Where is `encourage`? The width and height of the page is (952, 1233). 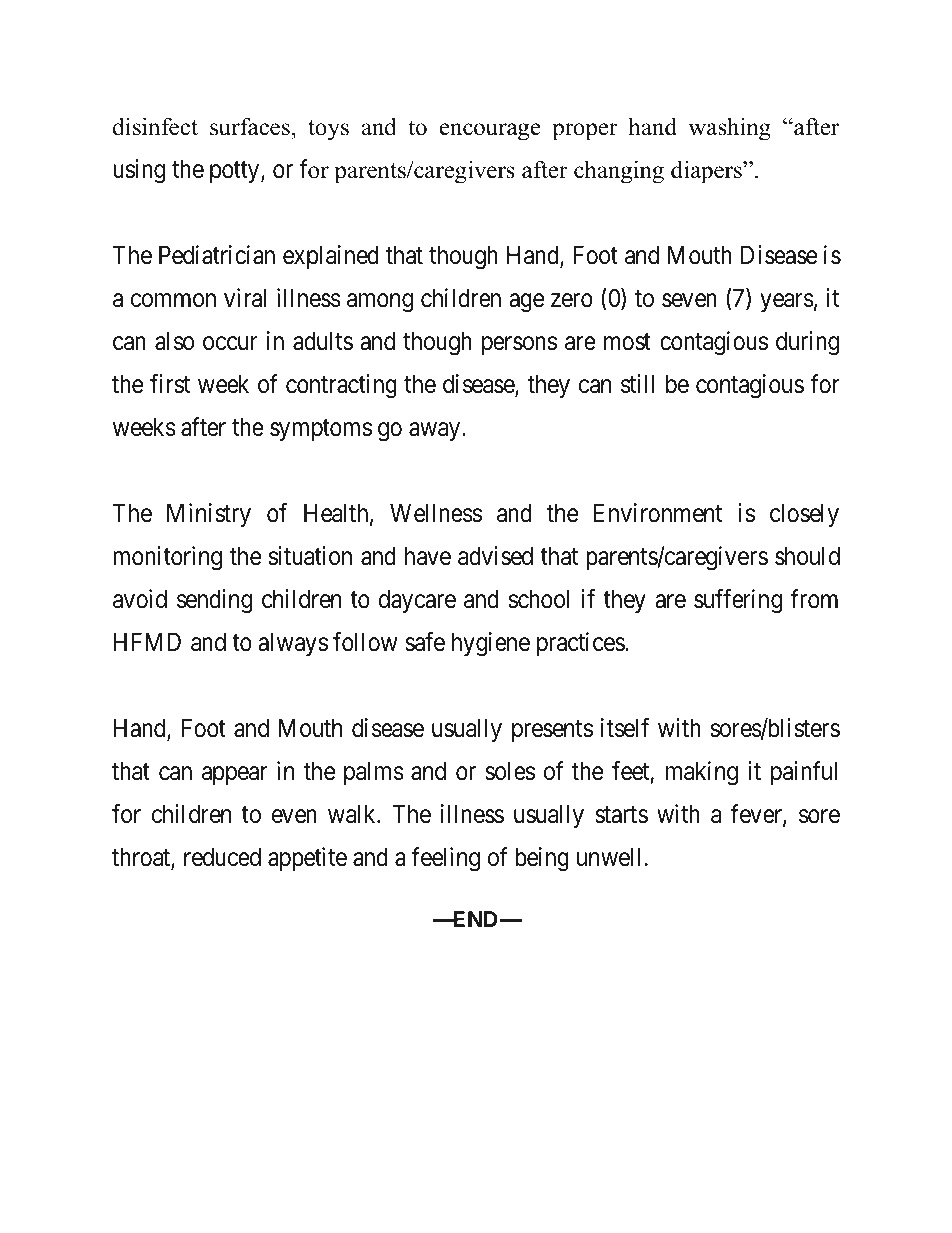 encourage is located at coordinates (490, 132).
